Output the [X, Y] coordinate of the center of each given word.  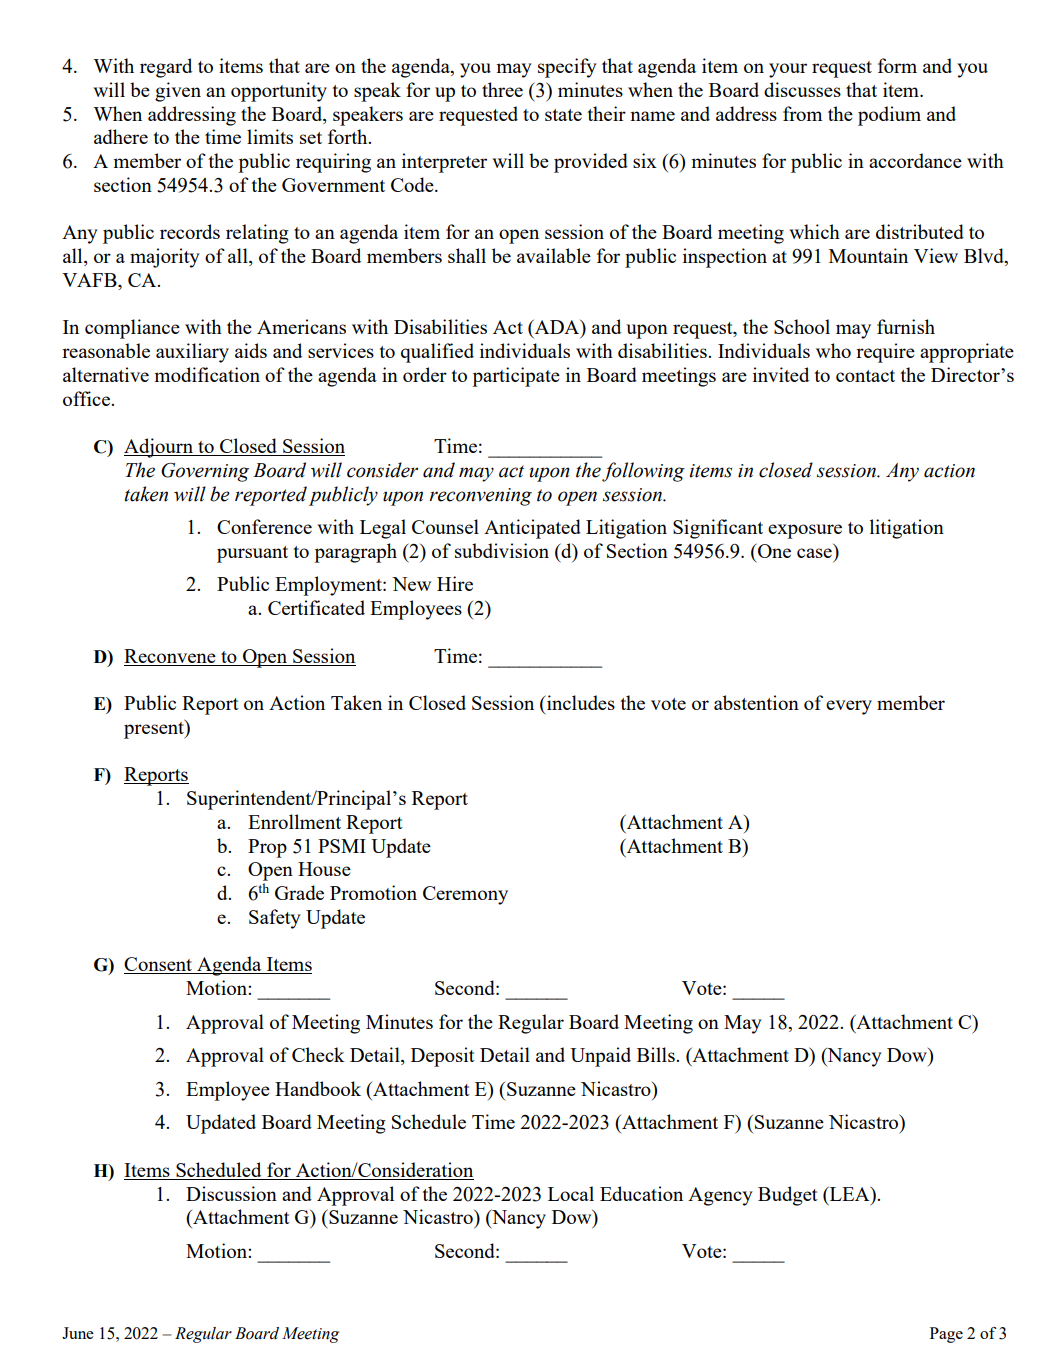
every [849, 707]
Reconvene [171, 657]
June [78, 1333]
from [802, 113]
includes [580, 702]
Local [571, 1193]
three [502, 89]
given [178, 92]
